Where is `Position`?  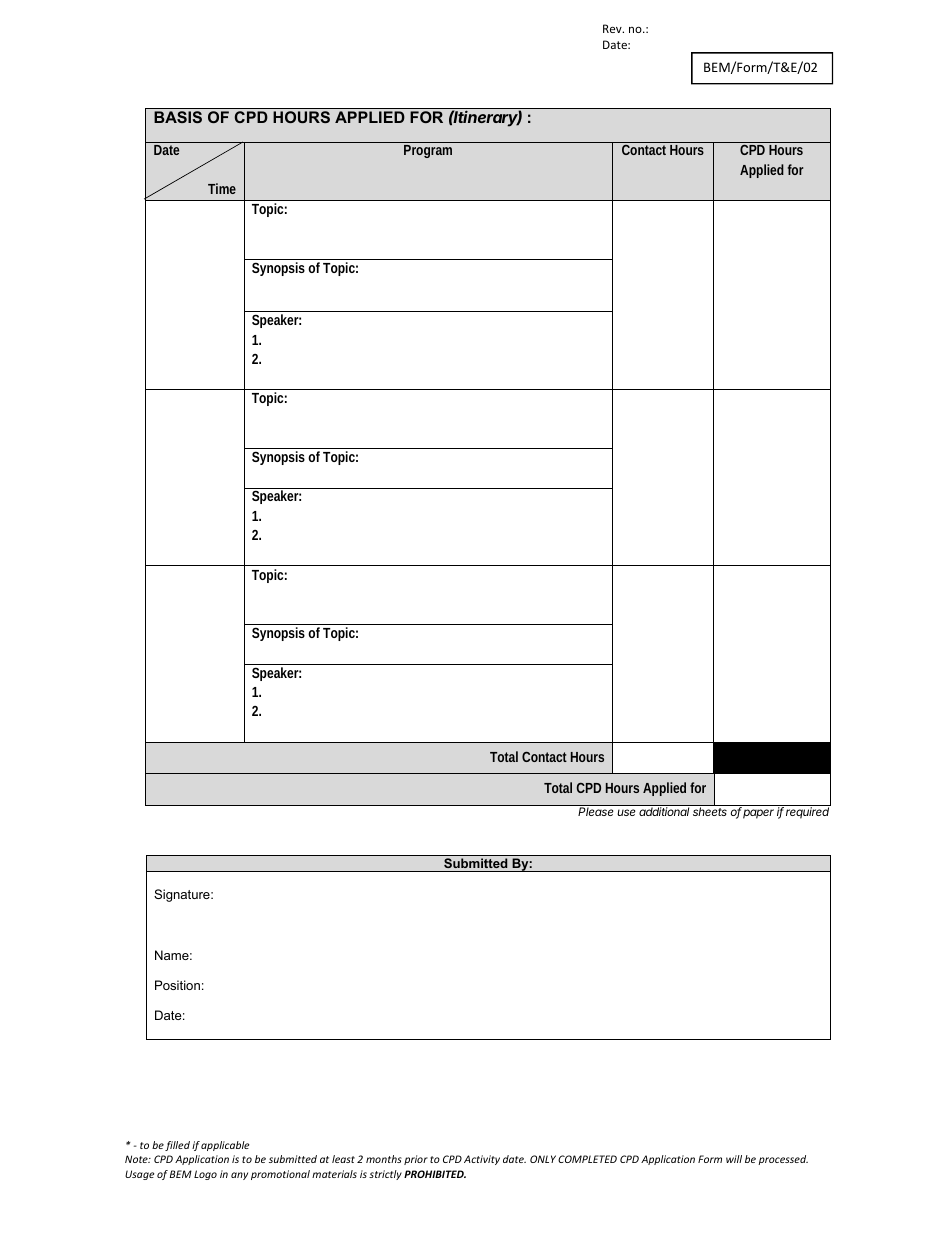 Position is located at coordinates (177, 985).
